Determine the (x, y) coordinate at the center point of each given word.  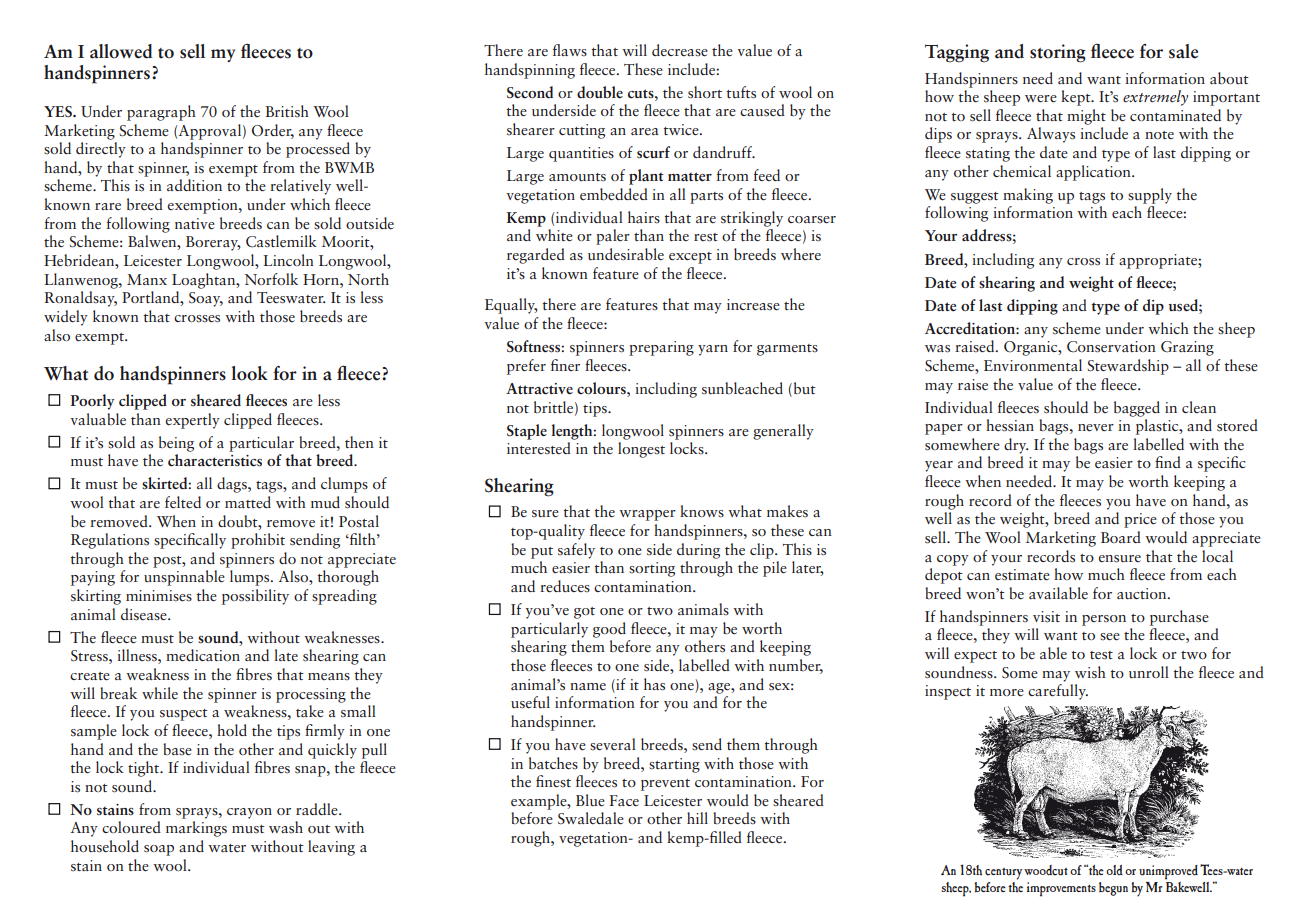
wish (1090, 672)
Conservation (1111, 347)
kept (1077, 98)
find (1168, 462)
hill (697, 818)
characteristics (215, 460)
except (690, 258)
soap (159, 850)
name (588, 686)
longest (641, 450)
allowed (121, 51)
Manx (147, 279)
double (600, 92)
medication (203, 655)
